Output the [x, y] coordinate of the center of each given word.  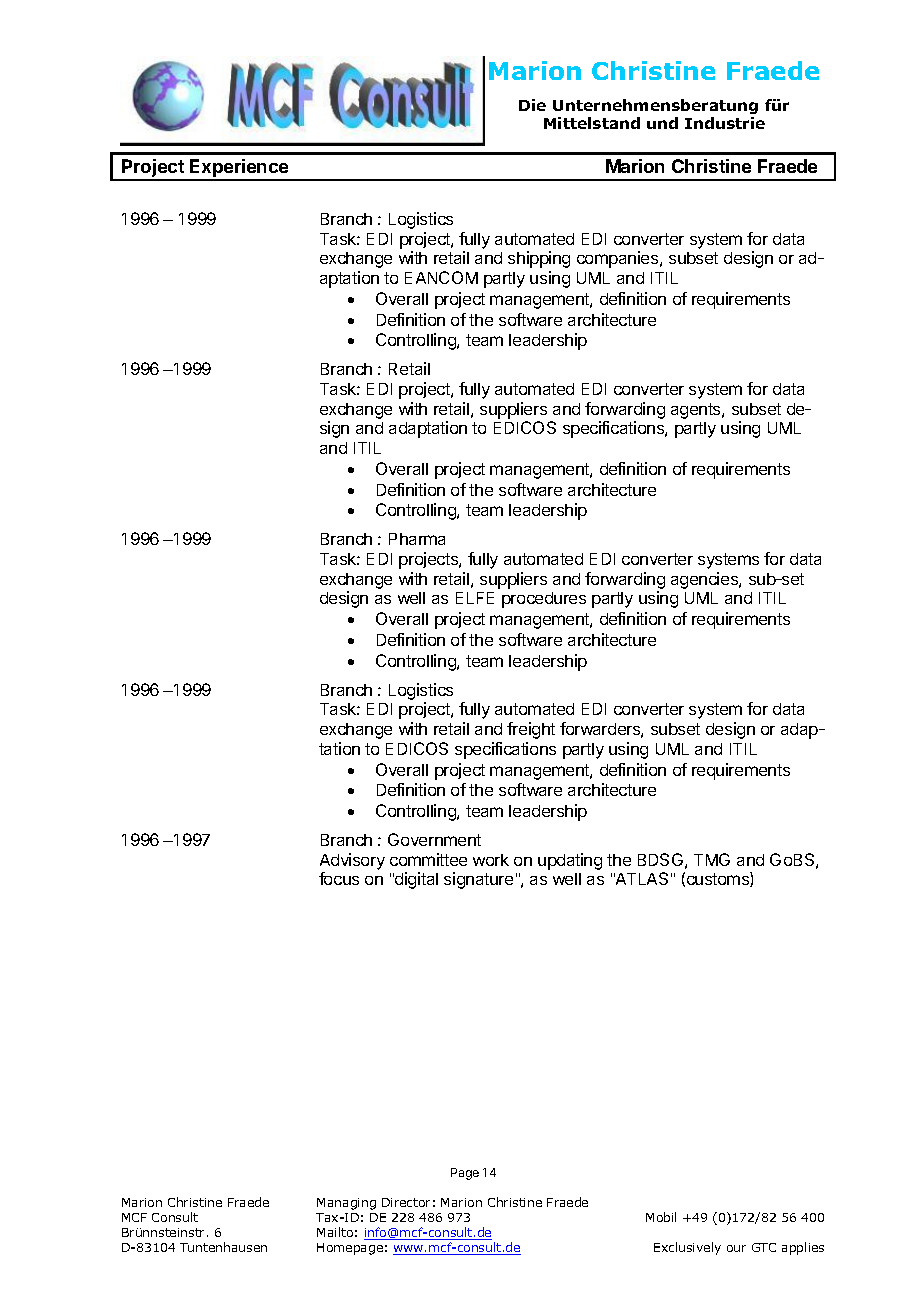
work [491, 860]
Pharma [417, 539]
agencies [705, 580]
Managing [346, 1204]
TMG [712, 859]
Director [406, 1202]
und [662, 123]
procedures [544, 600]
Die [532, 105]
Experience [240, 169]
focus [339, 878]
